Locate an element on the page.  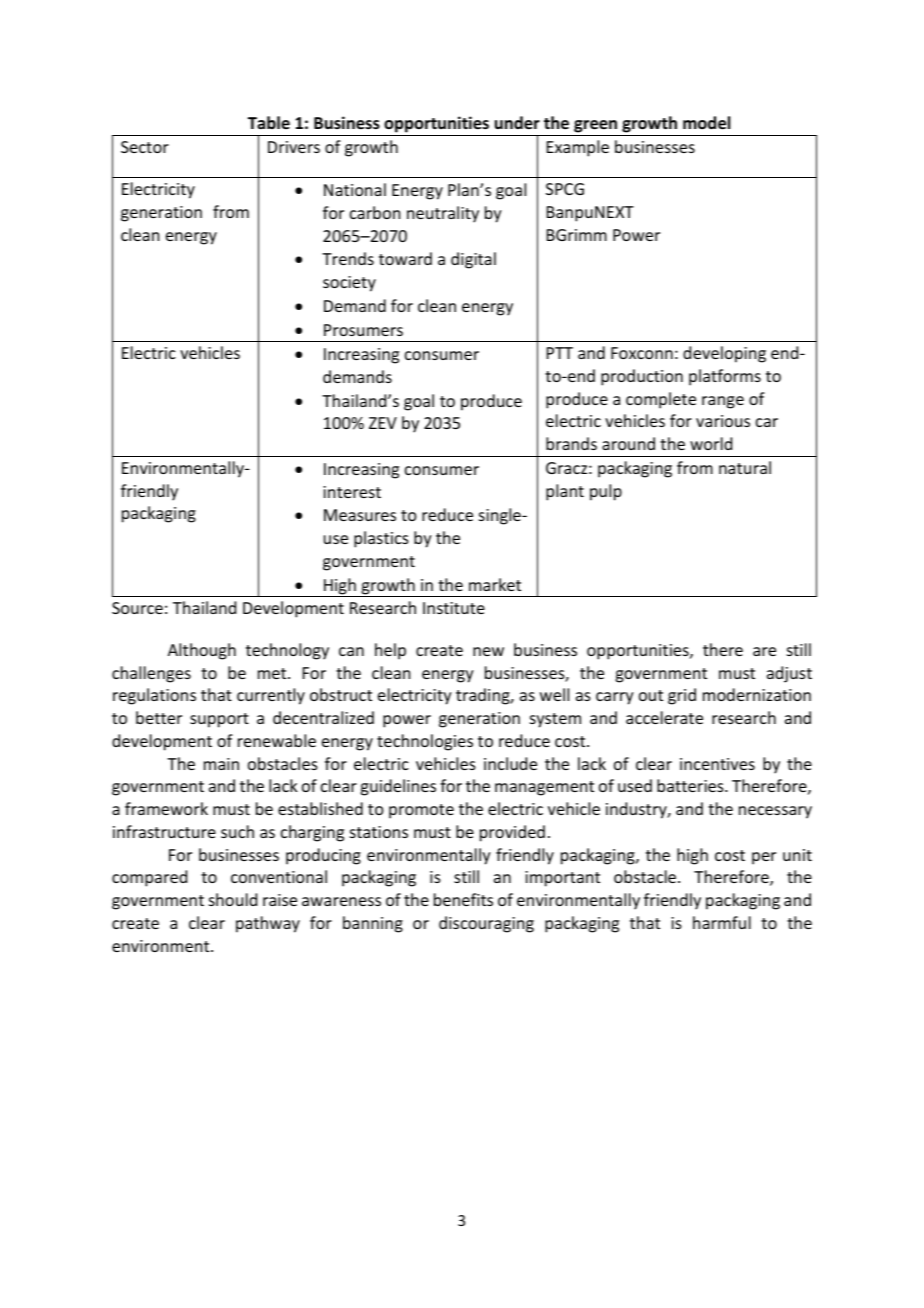
Measures is located at coordinates (360, 515).
